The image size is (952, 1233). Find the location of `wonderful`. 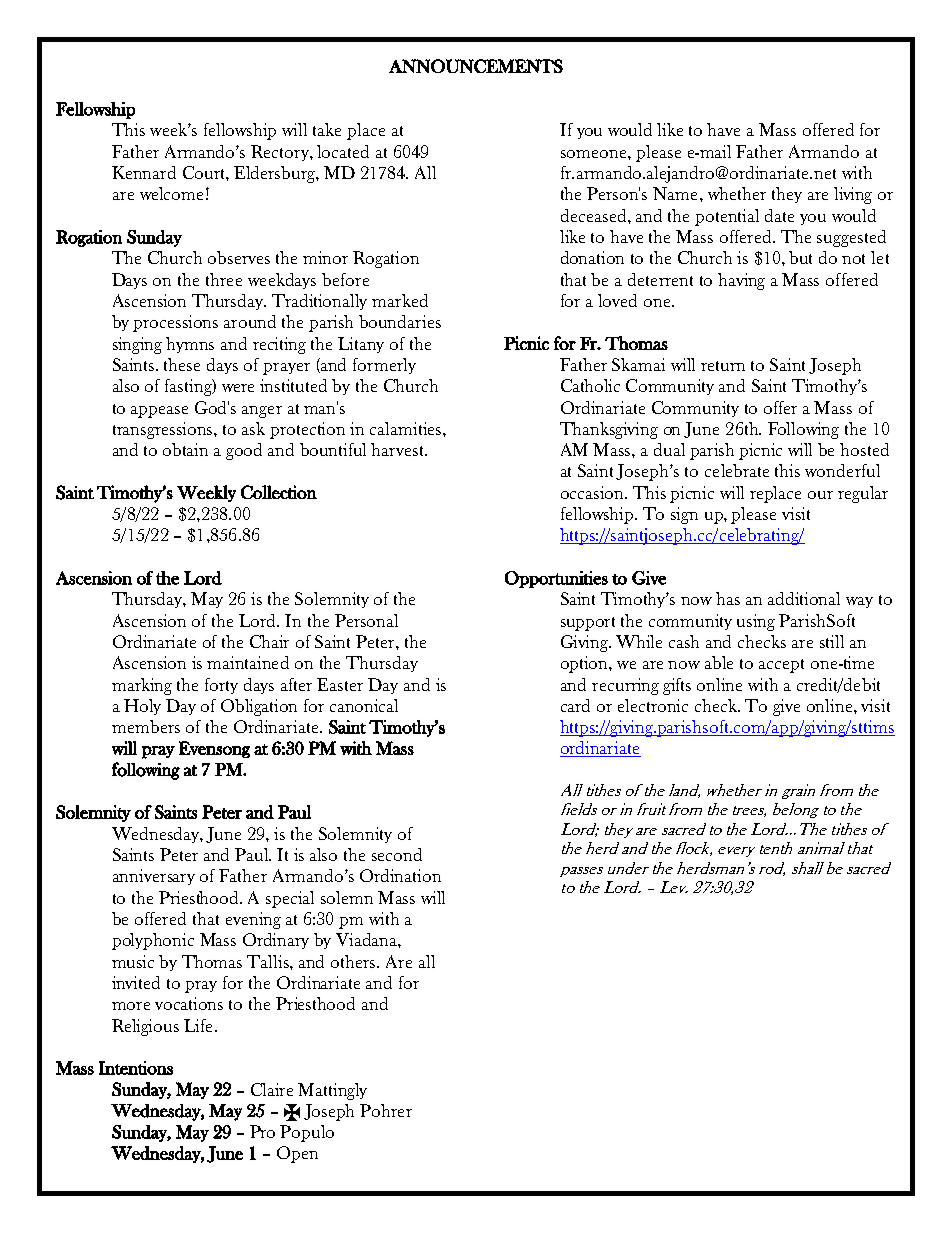

wonderful is located at coordinates (842, 470).
